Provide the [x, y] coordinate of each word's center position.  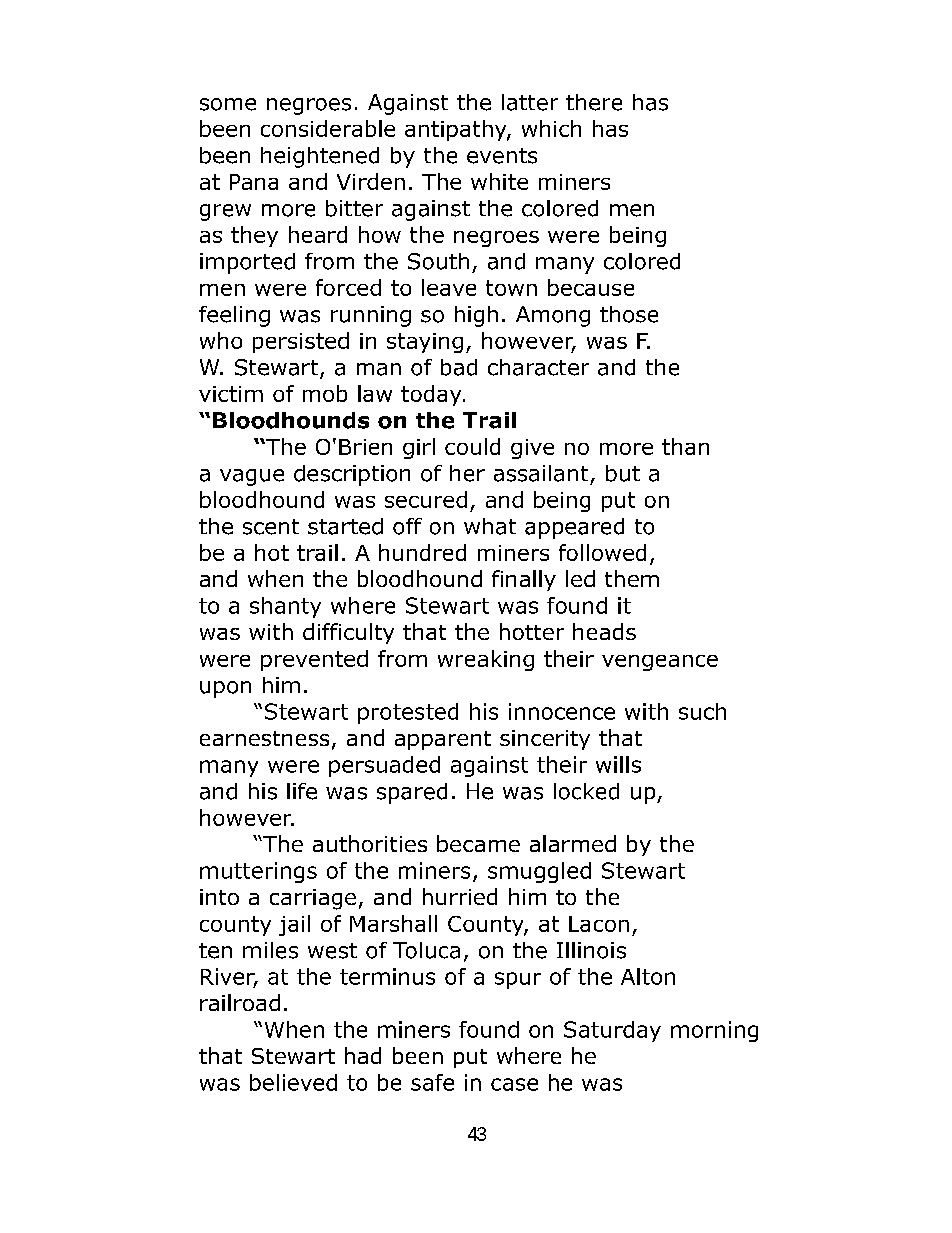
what [490, 526]
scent [271, 527]
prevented [314, 660]
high [476, 316]
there [594, 102]
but [623, 473]
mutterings [258, 872]
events [502, 156]
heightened [320, 157]
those [629, 314]
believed [293, 1082]
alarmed [573, 843]
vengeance [660, 663]
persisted [301, 342]
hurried [460, 896]
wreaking [486, 660]
